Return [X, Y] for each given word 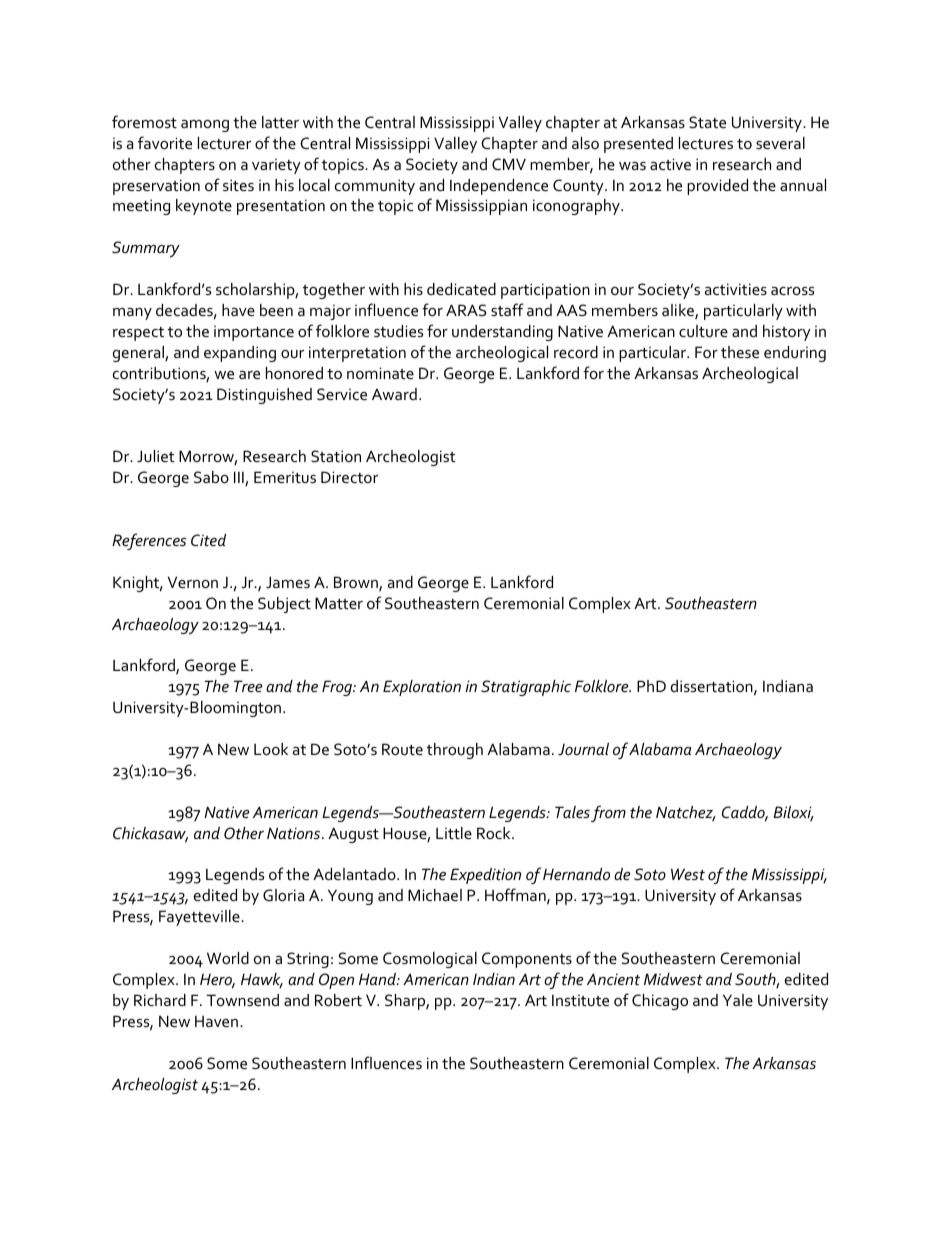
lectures [706, 143]
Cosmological [430, 960]
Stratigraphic [526, 688]
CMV [509, 164]
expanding [240, 354]
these [740, 352]
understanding [502, 333]
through [455, 751]
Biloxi [793, 813]
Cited [208, 540]
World [228, 958]
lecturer [224, 143]
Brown [357, 583]
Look [271, 749]
